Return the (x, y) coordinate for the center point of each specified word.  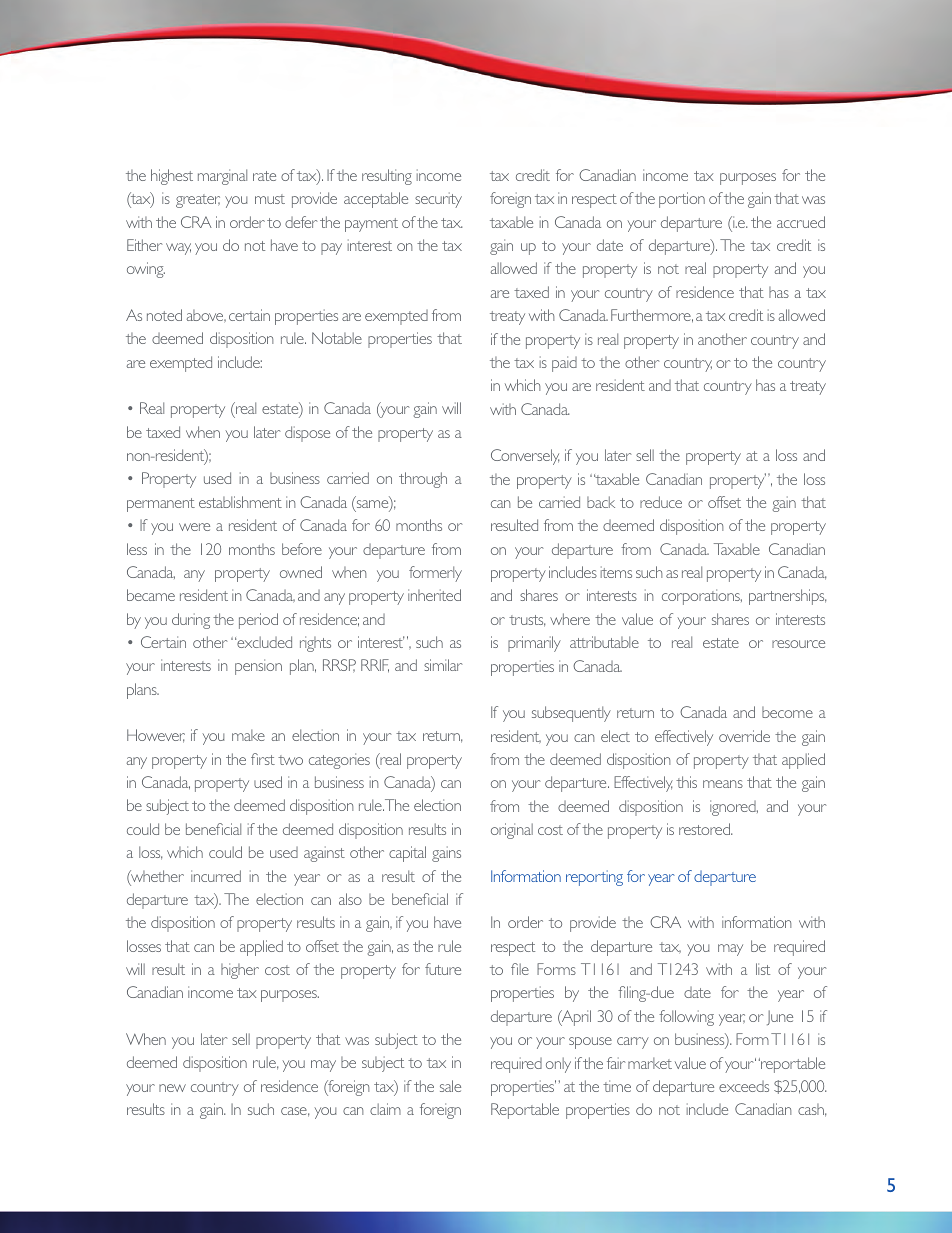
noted (164, 315)
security (438, 200)
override (744, 736)
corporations (702, 597)
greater (198, 201)
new (172, 1088)
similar (443, 665)
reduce (661, 502)
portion (682, 200)
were (194, 527)
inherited (434, 595)
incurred (216, 876)
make (248, 735)
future (443, 969)
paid (564, 364)
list (763, 969)
